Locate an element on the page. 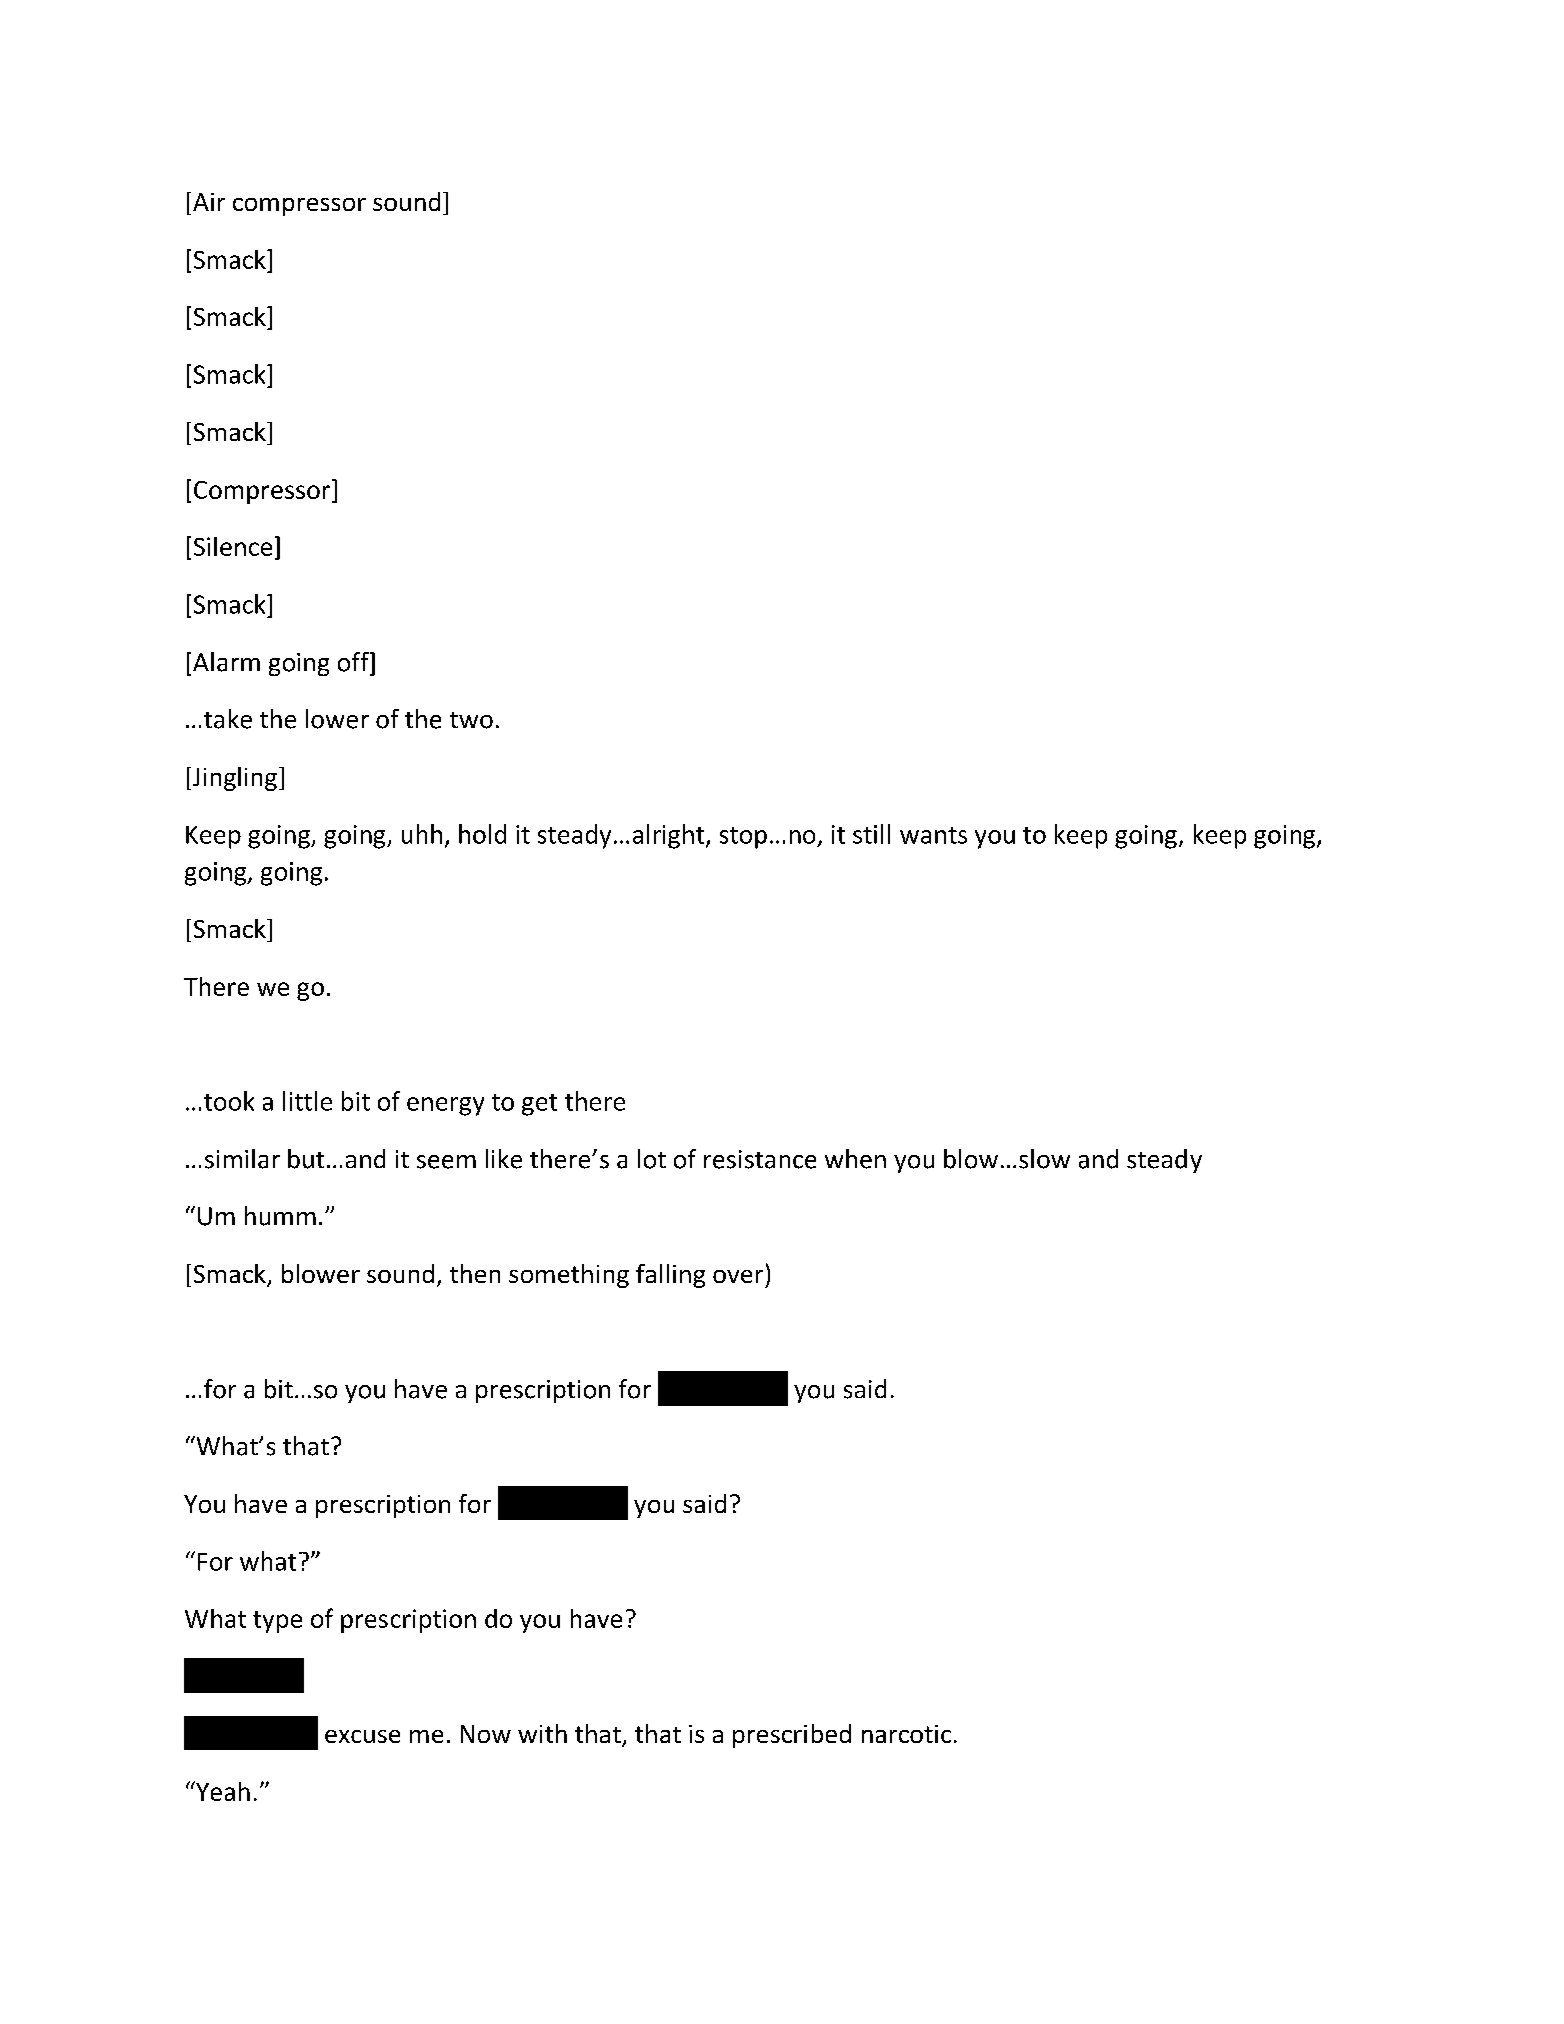  still is located at coordinates (871, 834).
